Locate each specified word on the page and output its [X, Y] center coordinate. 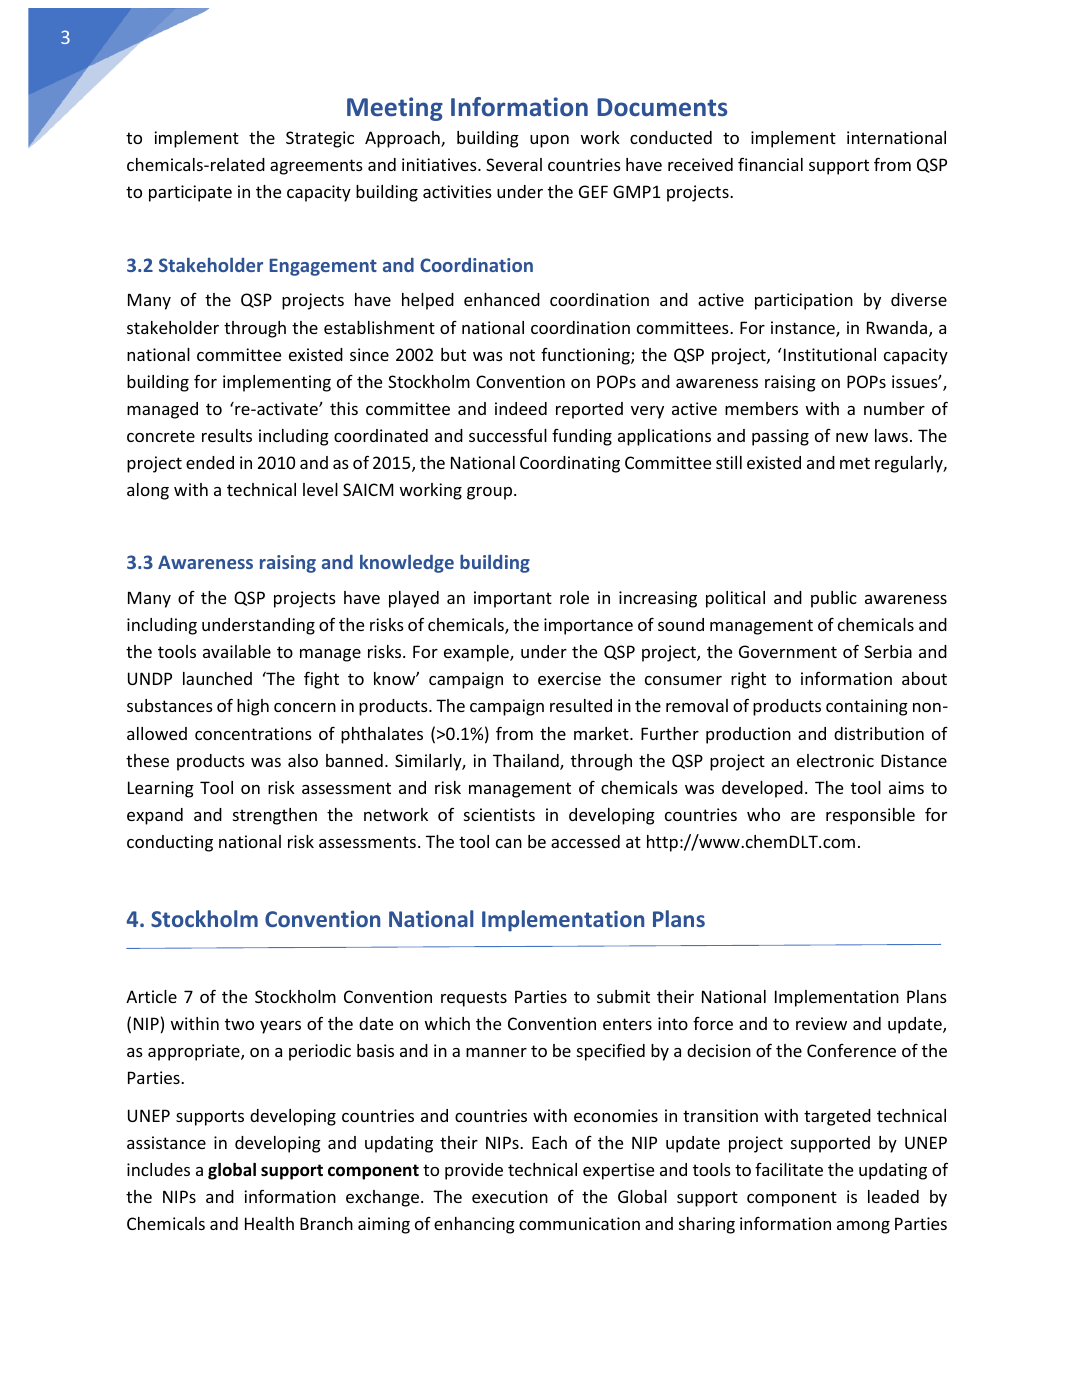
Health [269, 1223]
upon [549, 141]
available [237, 651]
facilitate [789, 1169]
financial [770, 164]
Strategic [320, 139]
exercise [569, 678]
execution [510, 1196]
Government [788, 651]
